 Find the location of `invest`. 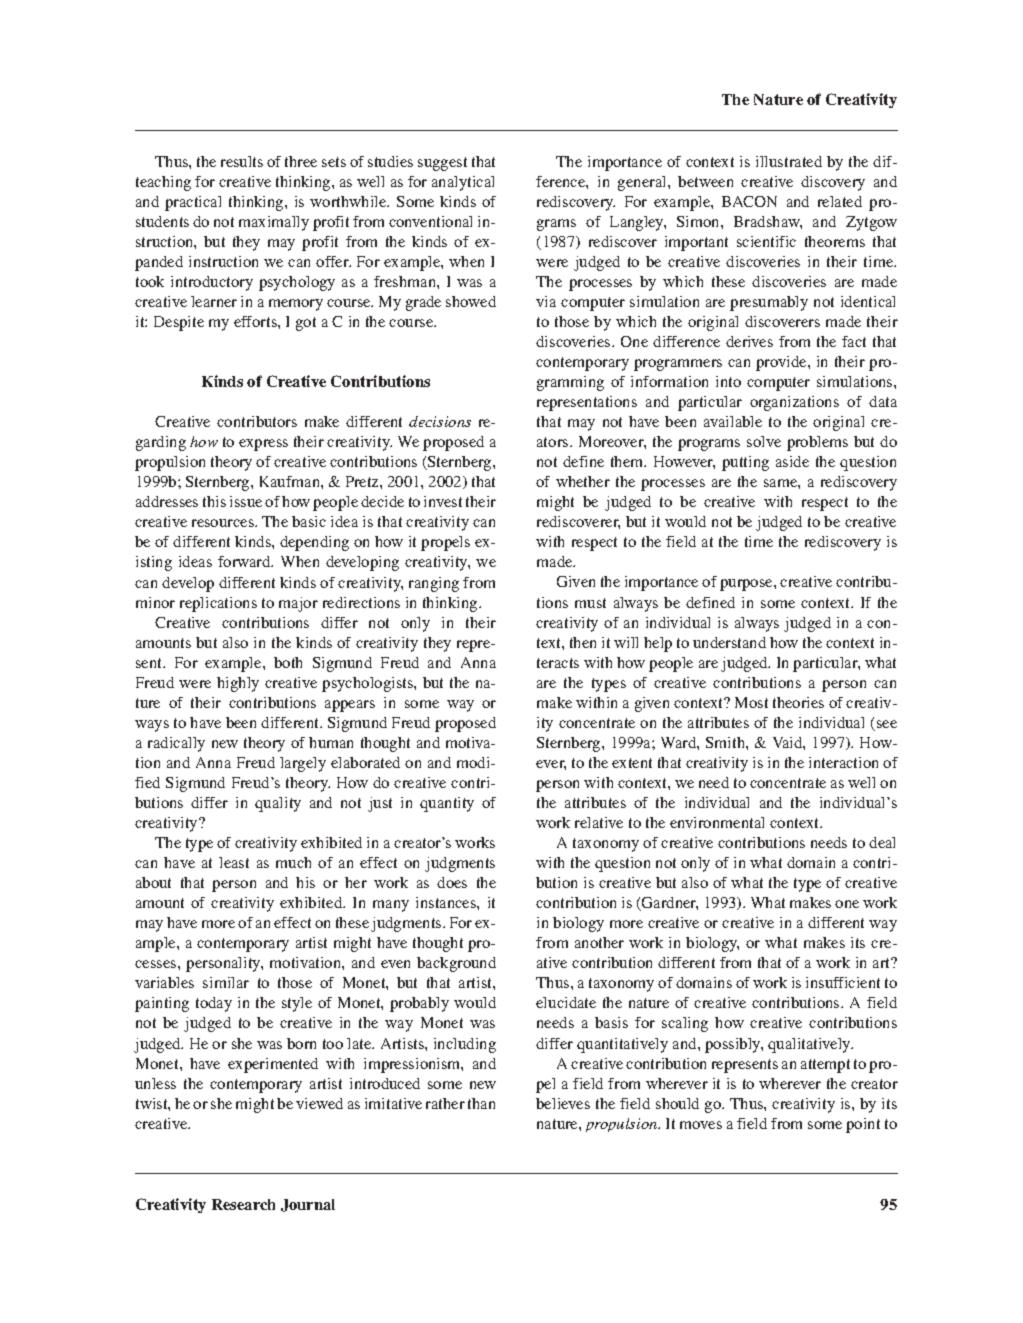

invest is located at coordinates (443, 501).
